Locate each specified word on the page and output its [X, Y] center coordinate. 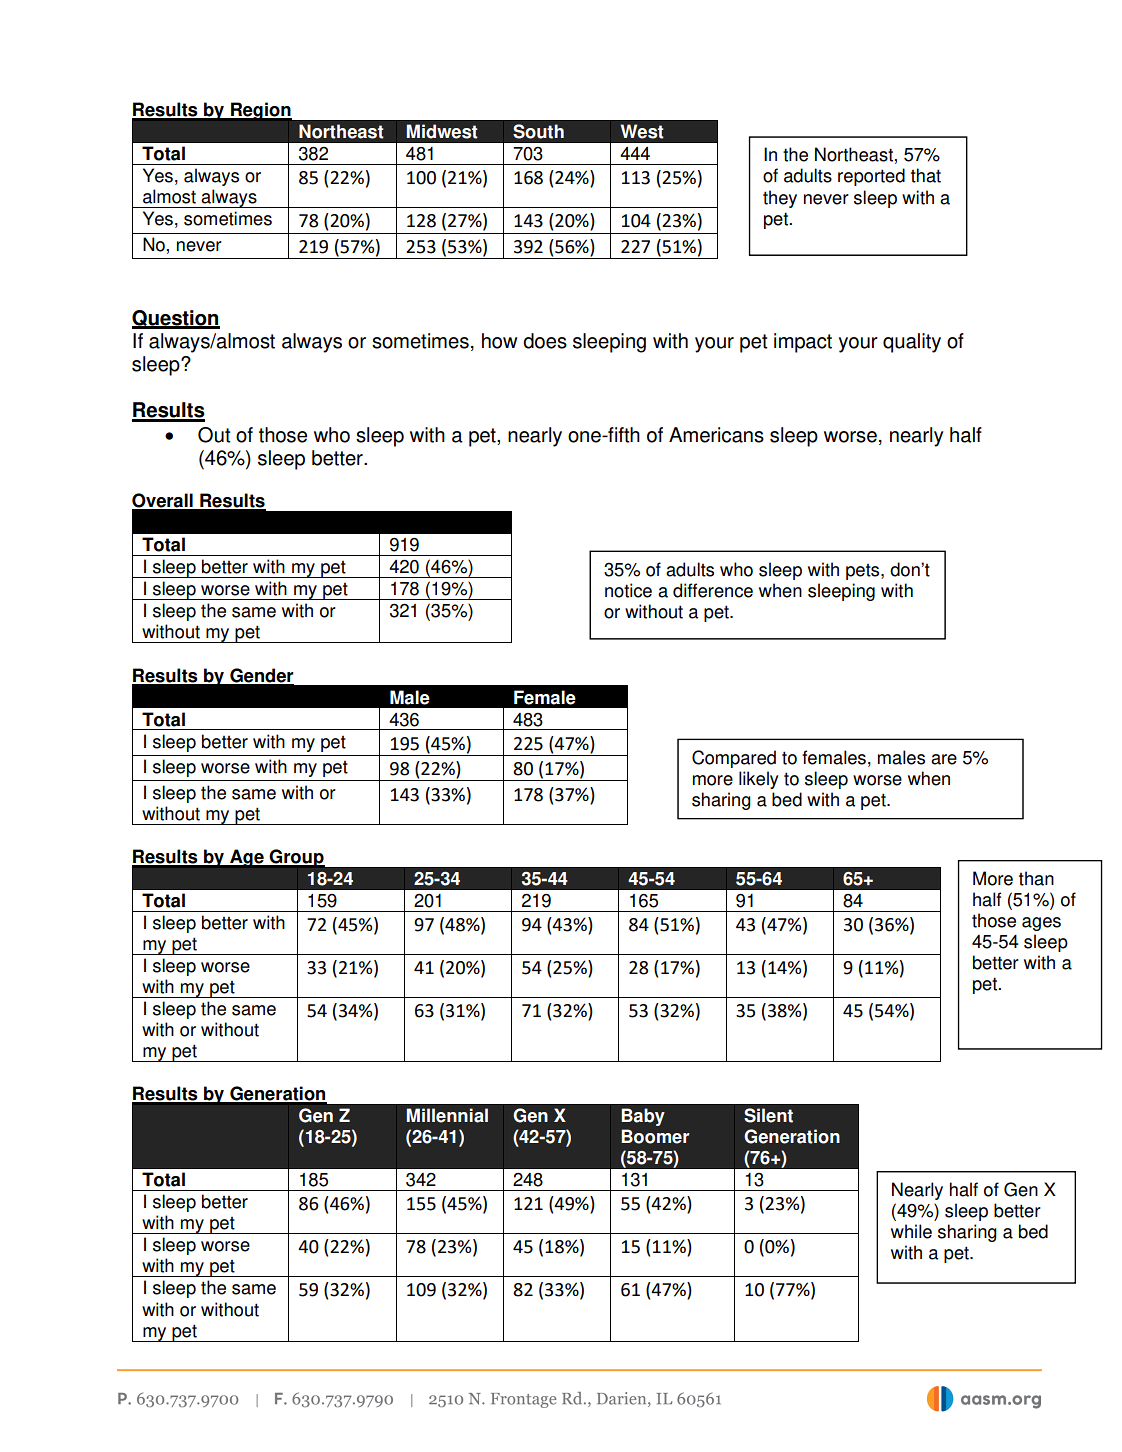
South [538, 131]
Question [176, 319]
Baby [643, 1117]
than [1036, 878]
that [926, 175]
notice [628, 590]
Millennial [447, 1115]
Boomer [655, 1136]
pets [864, 572]
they [780, 199]
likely [759, 780]
